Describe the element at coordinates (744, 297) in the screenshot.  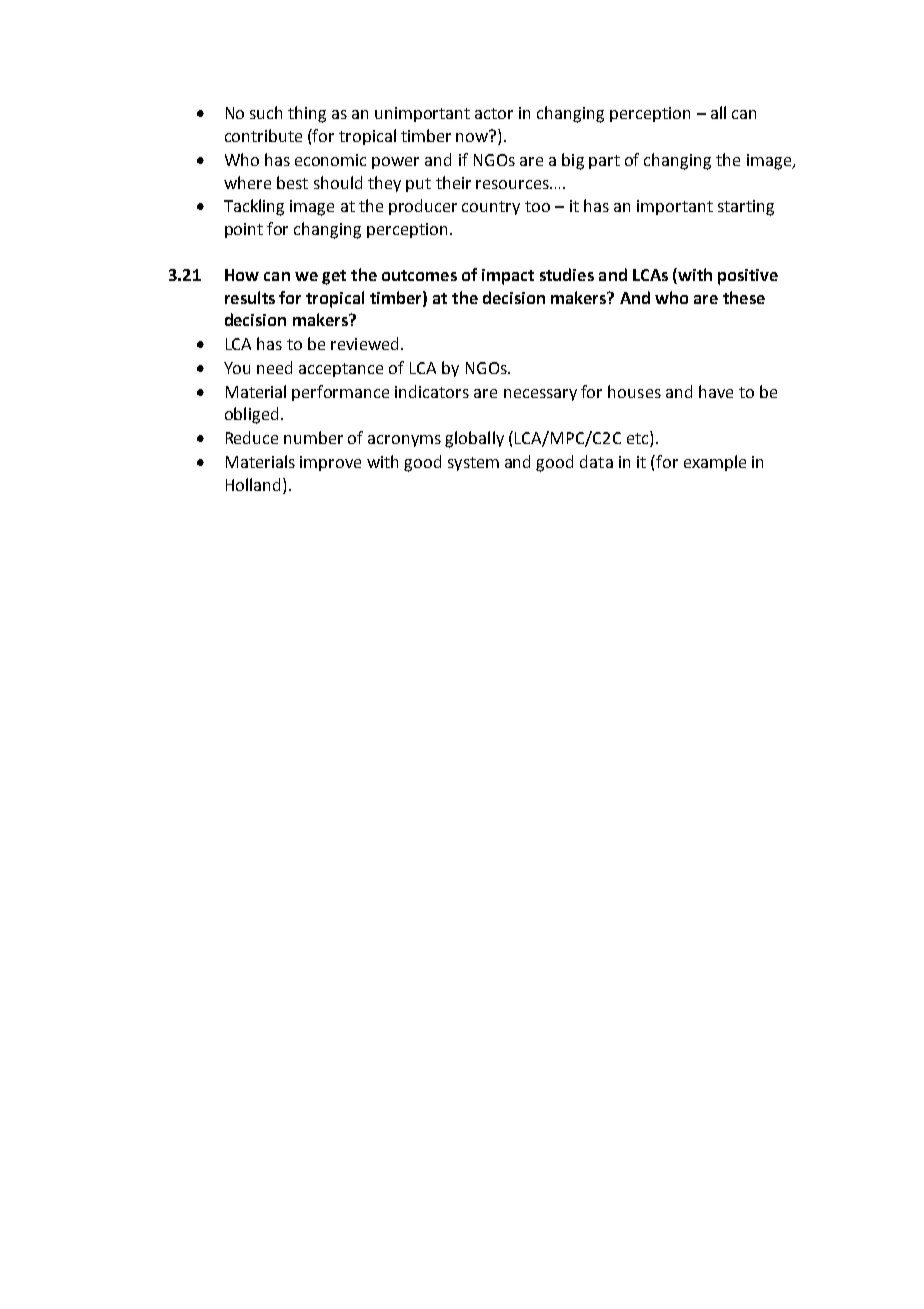
I see `these` at that location.
